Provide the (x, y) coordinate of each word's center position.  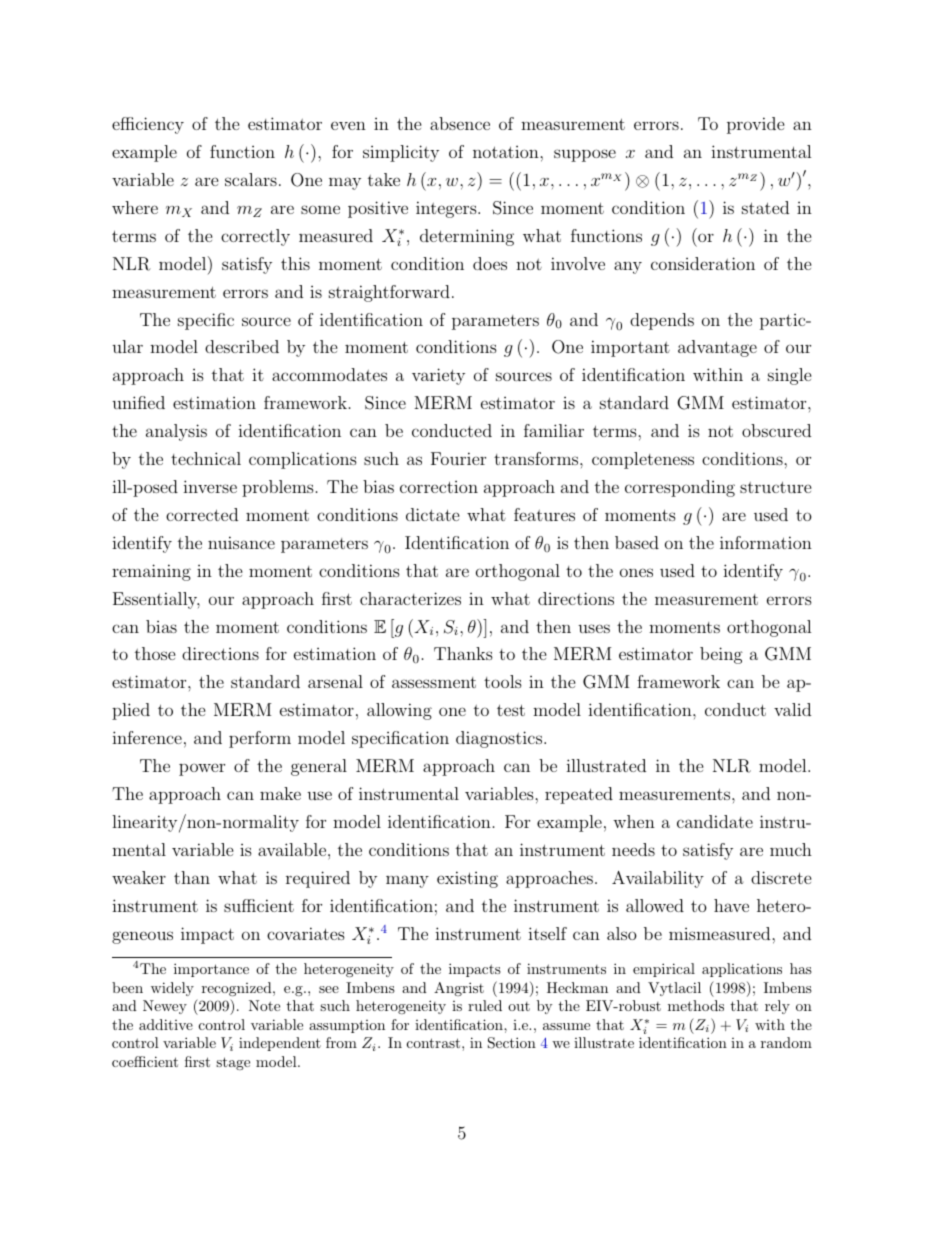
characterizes (410, 598)
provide (756, 125)
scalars (251, 179)
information (766, 542)
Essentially (156, 600)
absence (460, 123)
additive (166, 1024)
